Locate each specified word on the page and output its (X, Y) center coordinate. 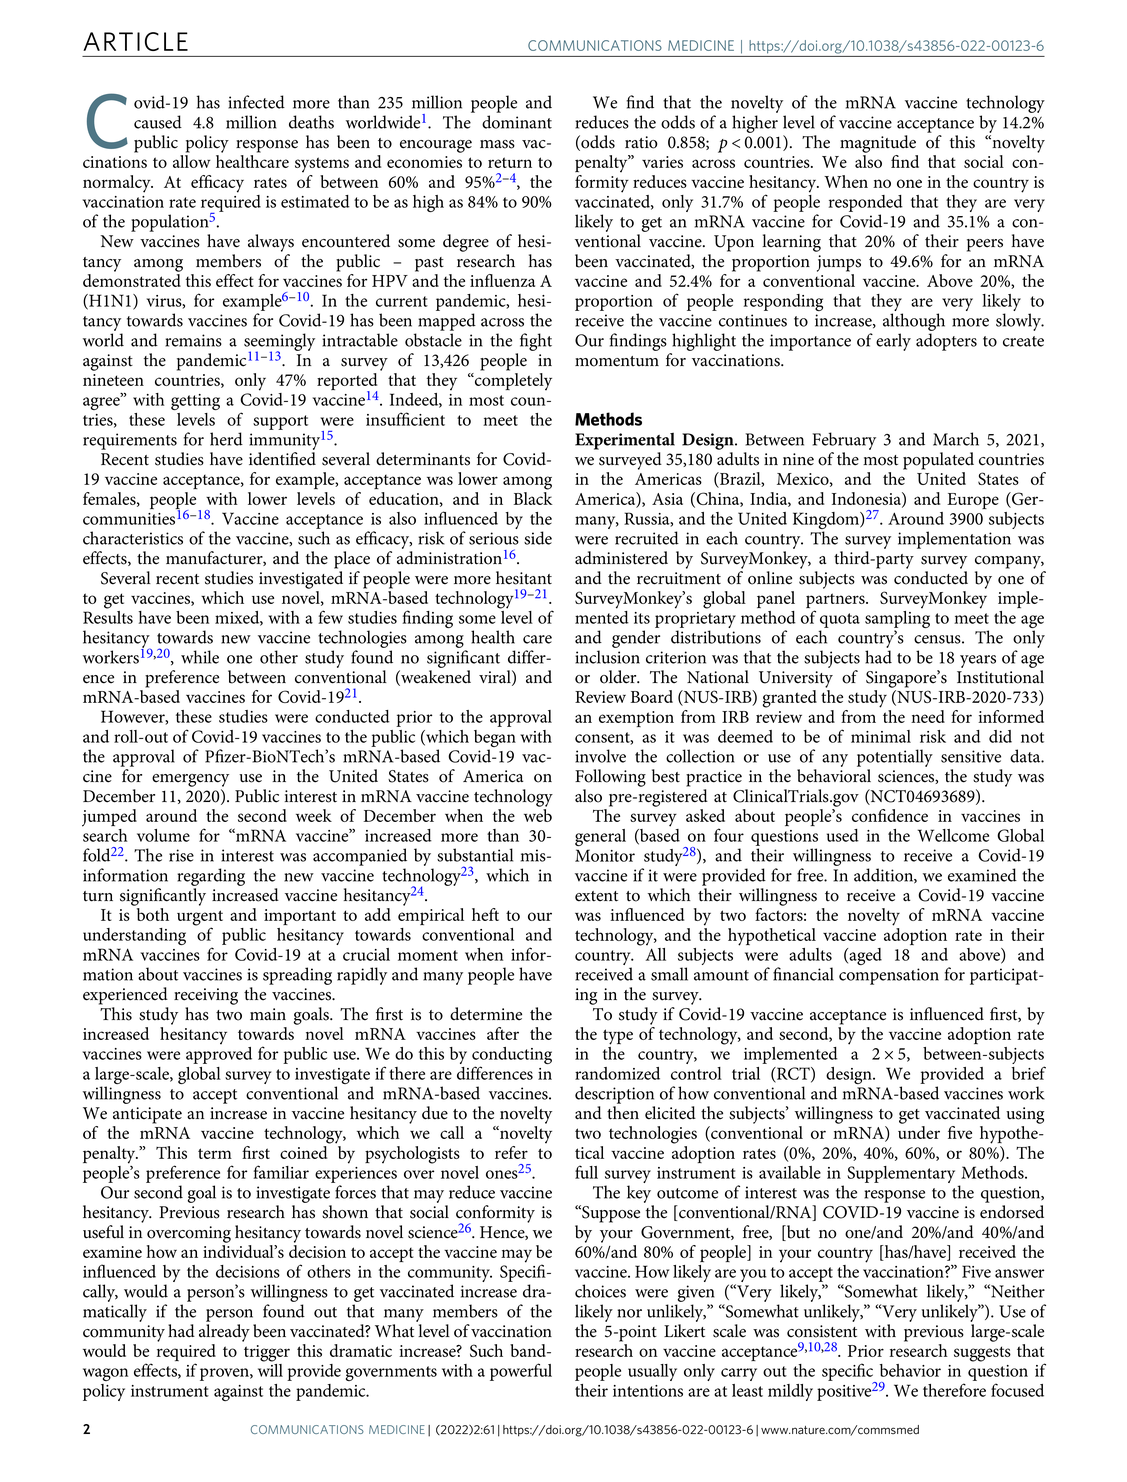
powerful (521, 1372)
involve (600, 756)
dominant (517, 122)
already (224, 1333)
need (928, 716)
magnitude (878, 144)
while (200, 657)
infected (256, 102)
